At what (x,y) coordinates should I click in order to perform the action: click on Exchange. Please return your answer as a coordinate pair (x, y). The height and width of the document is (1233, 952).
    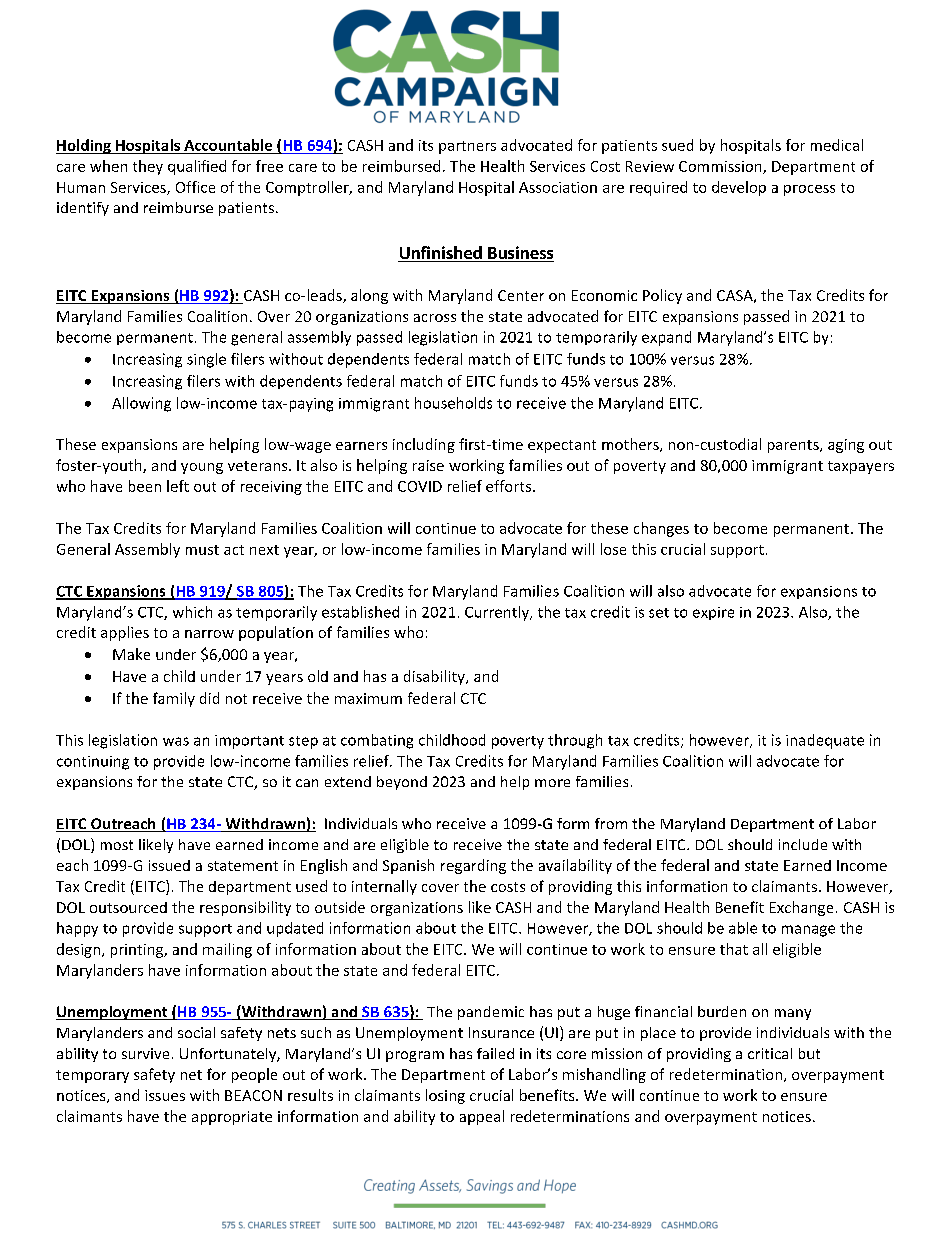
    Looking at the image, I should click on (801, 908).
